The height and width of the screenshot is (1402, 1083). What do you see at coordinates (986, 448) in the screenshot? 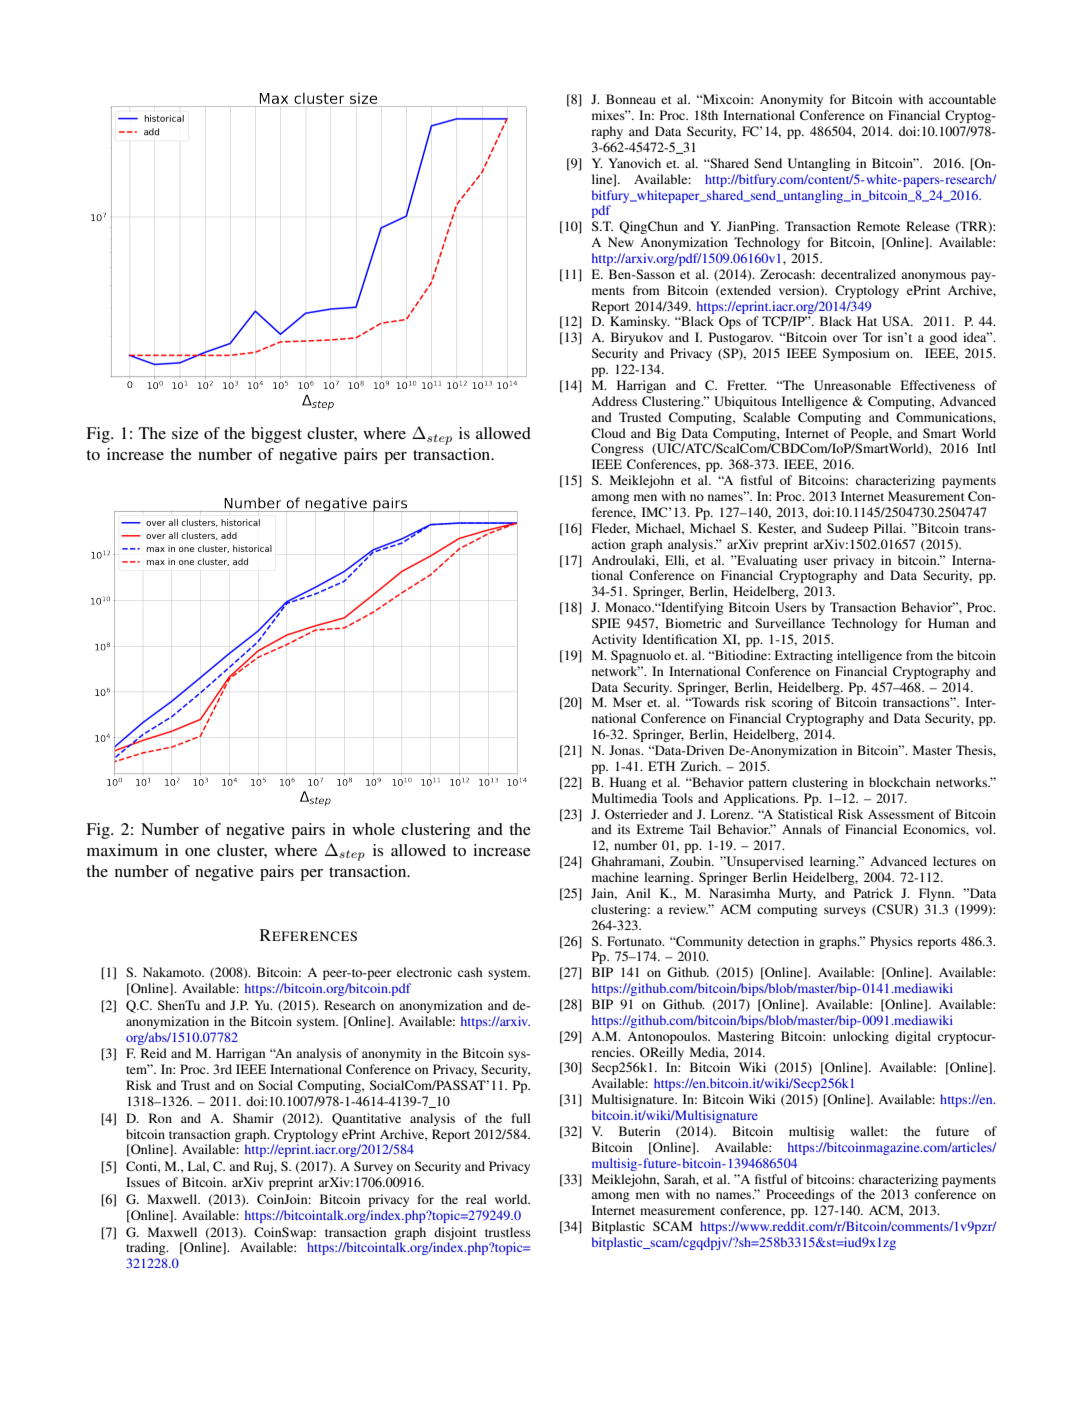
I see `Intl` at bounding box center [986, 448].
